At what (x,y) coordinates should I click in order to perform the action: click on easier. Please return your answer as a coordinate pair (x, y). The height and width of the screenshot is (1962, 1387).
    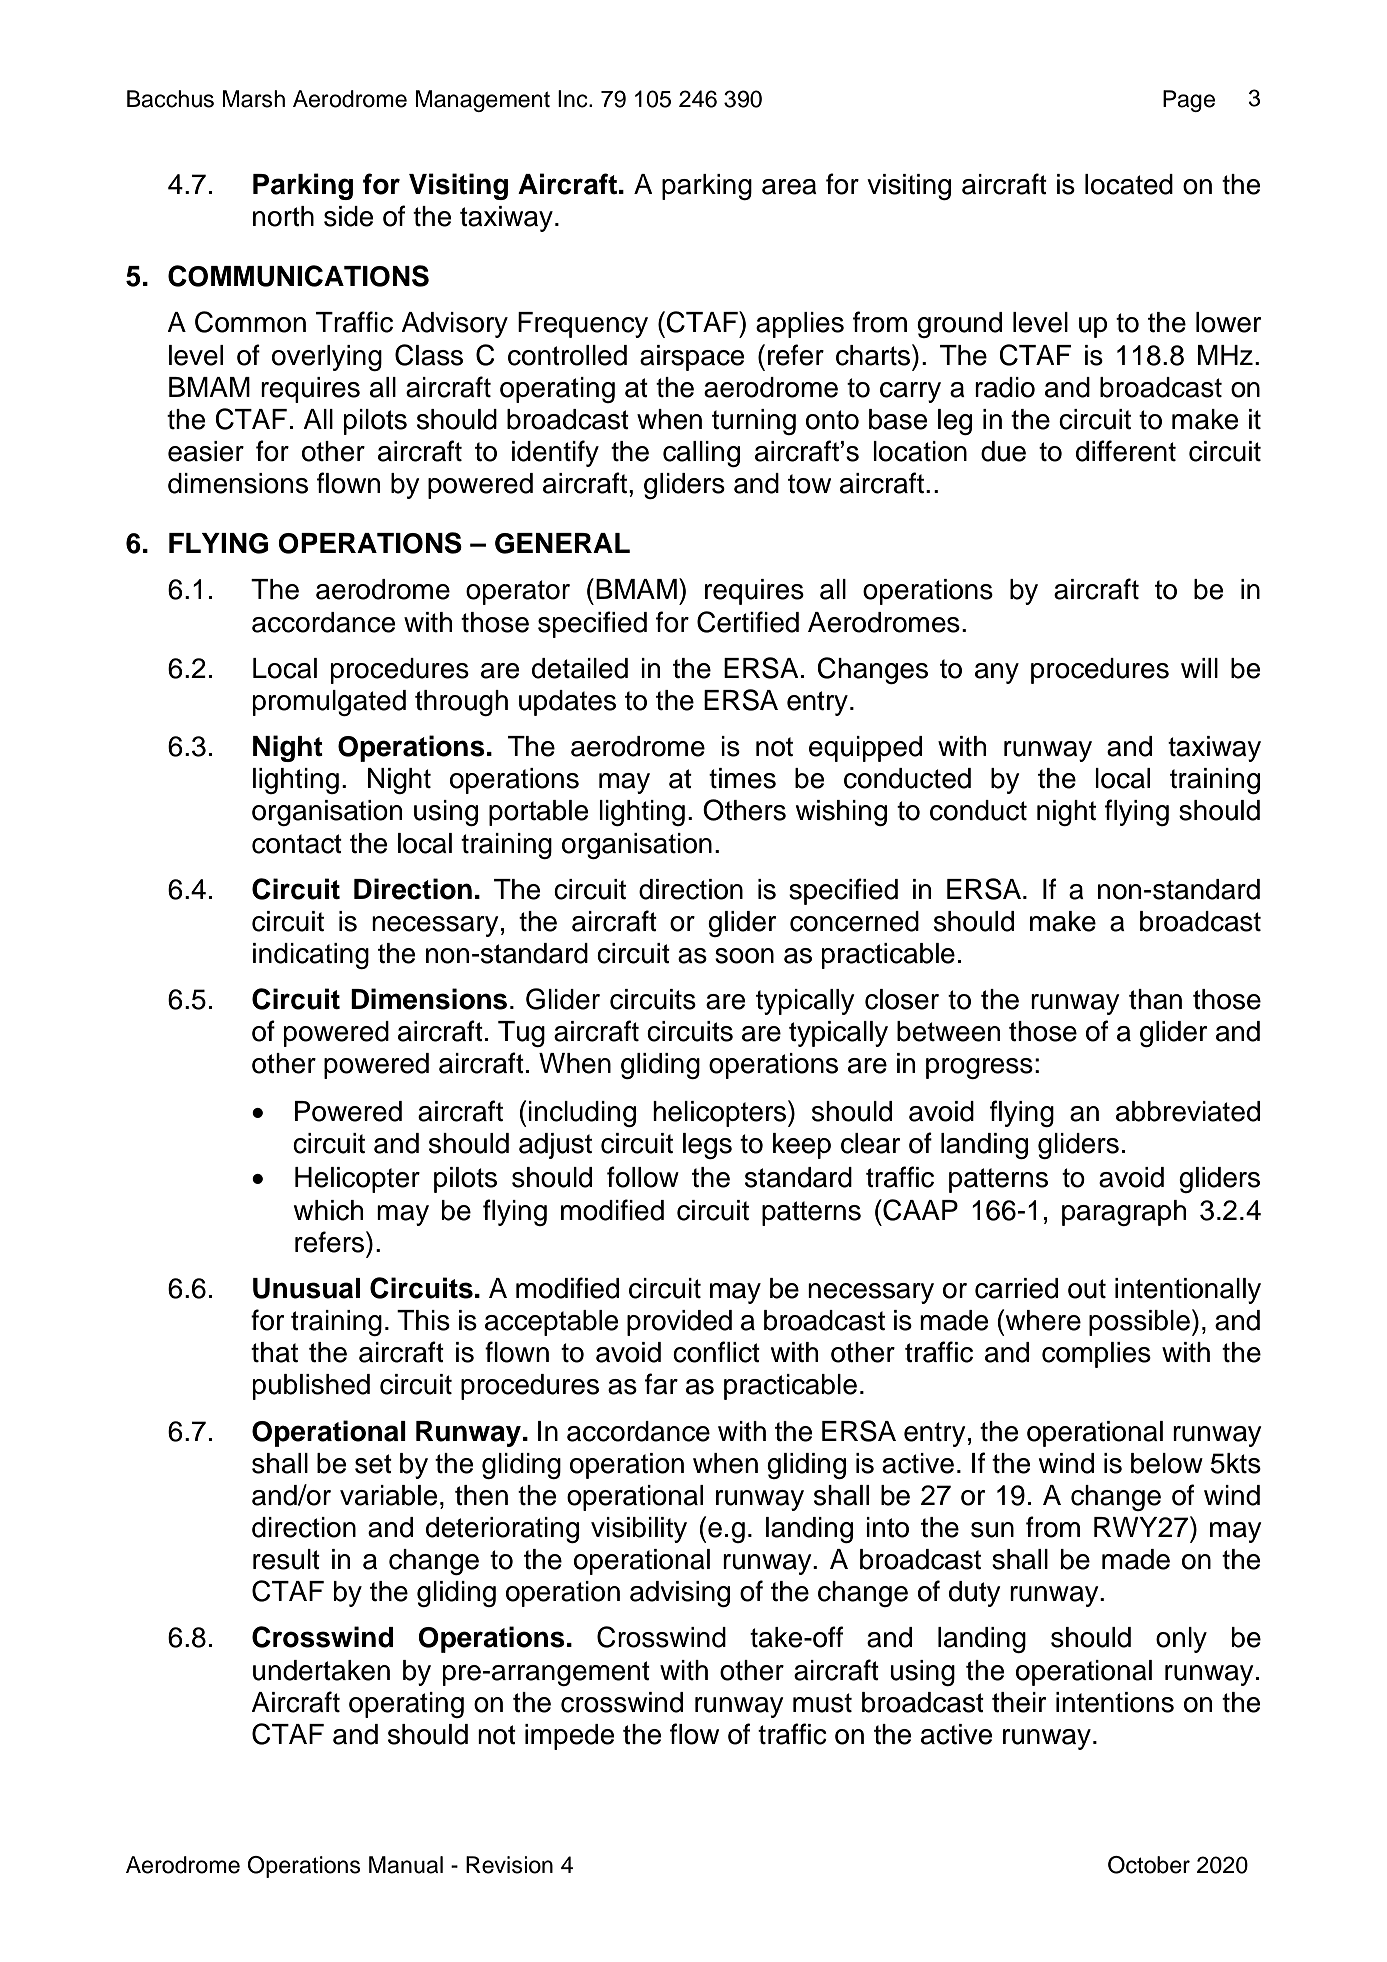
    Looking at the image, I should click on (206, 451).
